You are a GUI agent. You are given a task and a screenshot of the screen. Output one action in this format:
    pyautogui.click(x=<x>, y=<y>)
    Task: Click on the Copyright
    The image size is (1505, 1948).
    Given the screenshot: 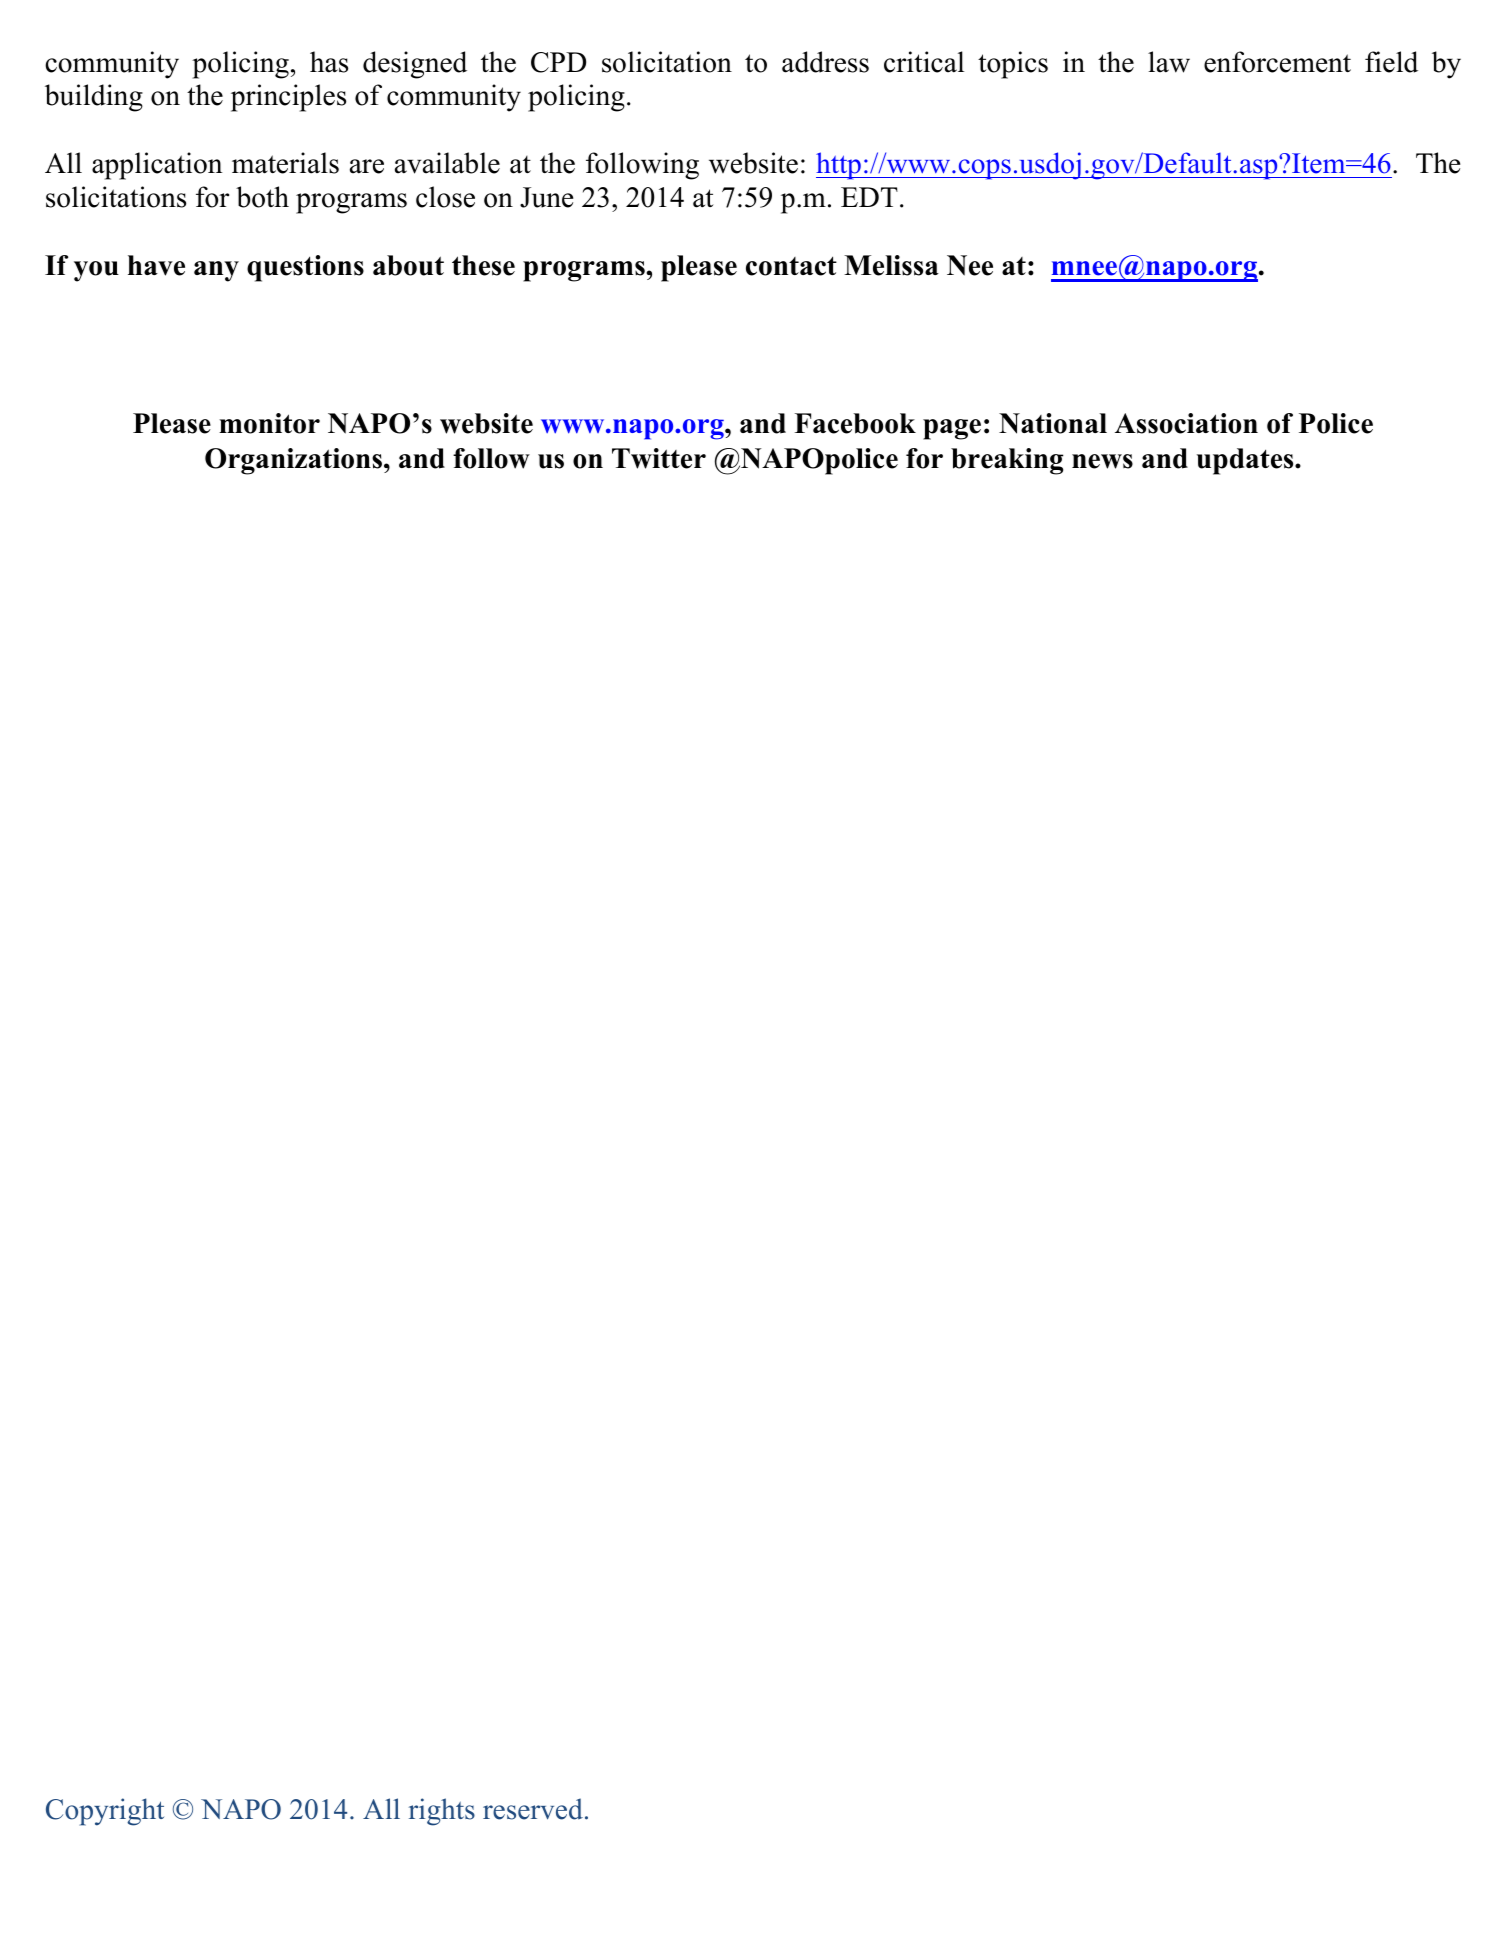 What is the action you would take?
    pyautogui.click(x=105, y=1812)
